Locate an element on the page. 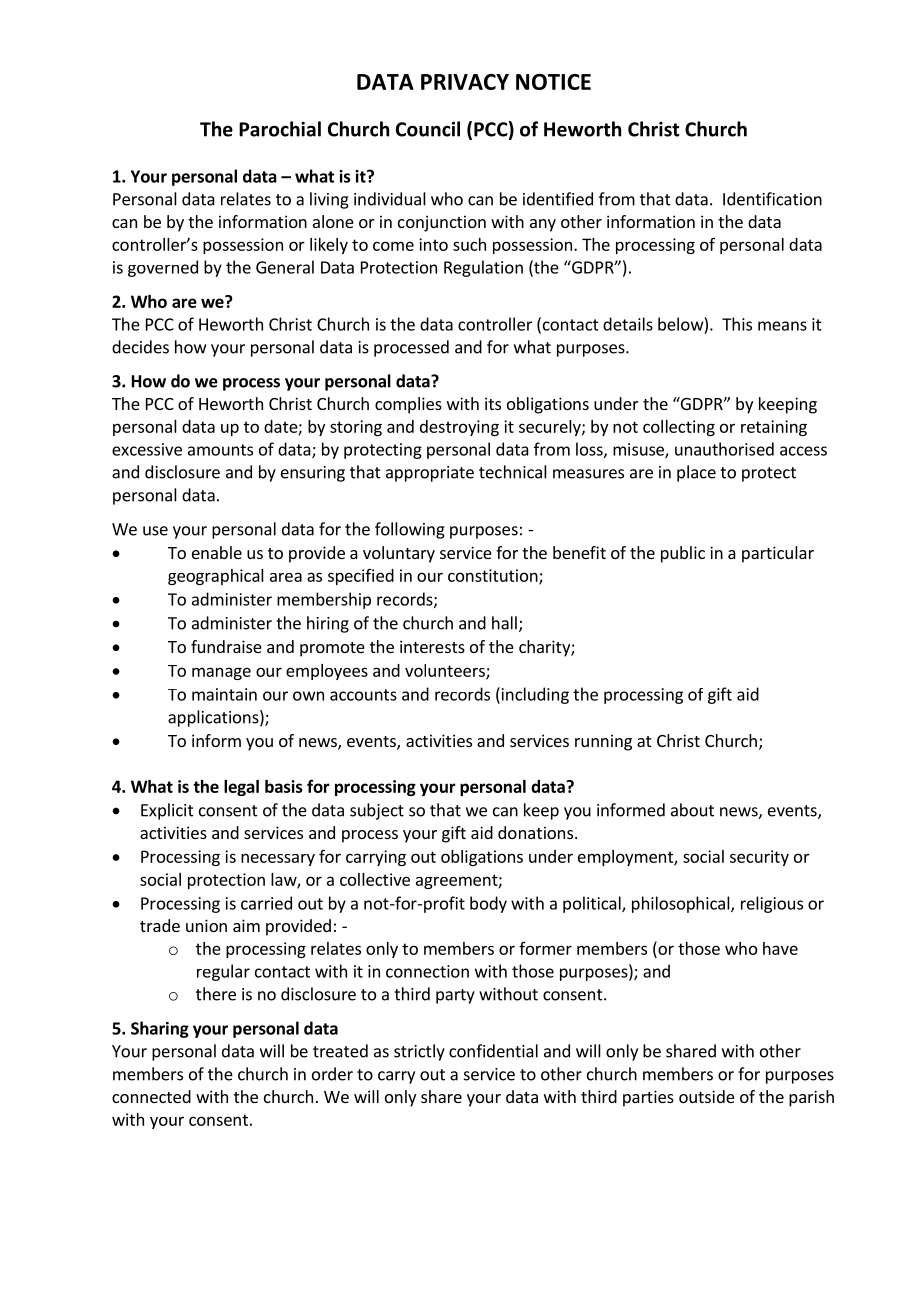  Identification is located at coordinates (772, 199).
